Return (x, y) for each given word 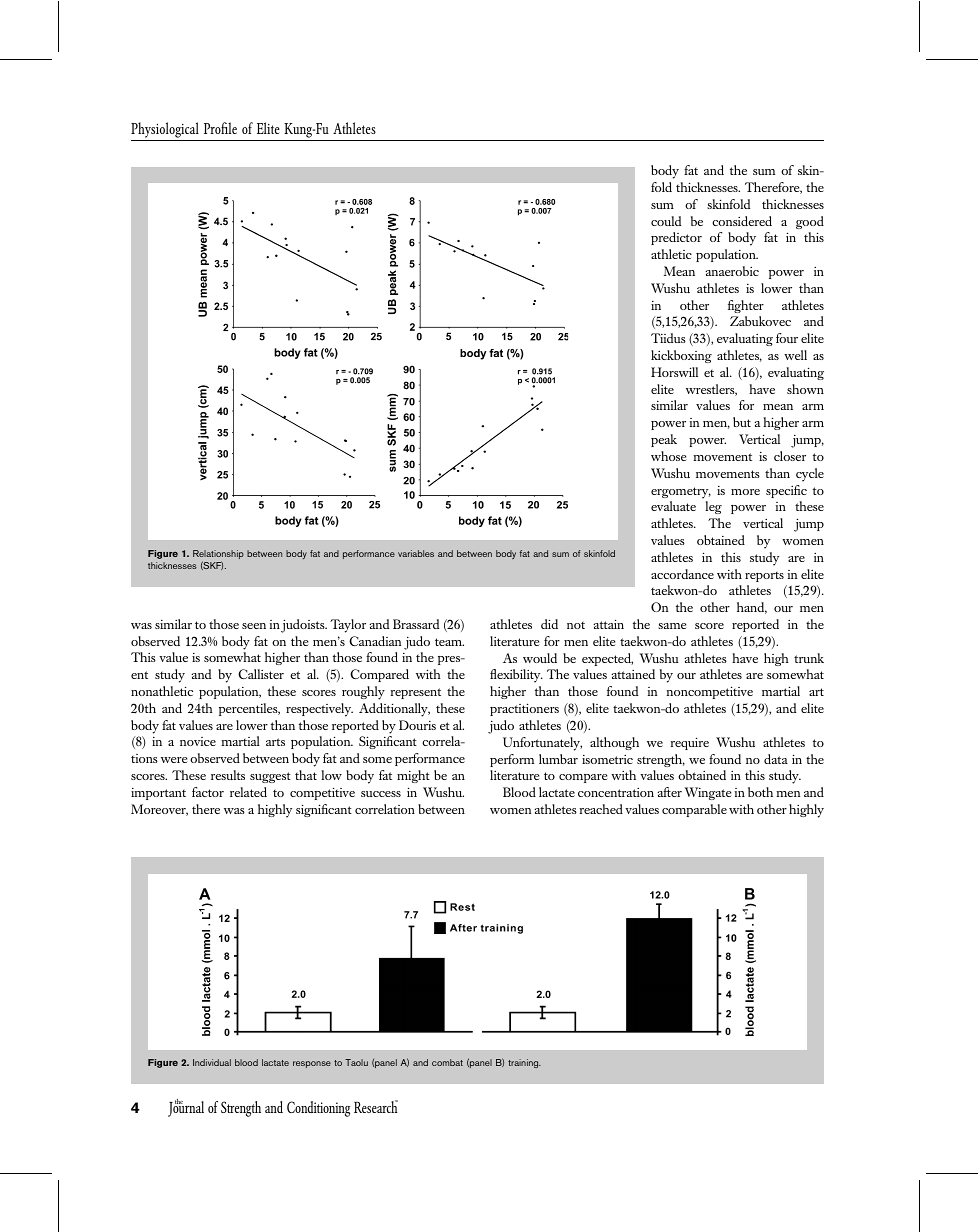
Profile (220, 128)
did (549, 624)
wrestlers (711, 390)
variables (416, 553)
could (666, 221)
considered (742, 221)
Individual (212, 1062)
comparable (694, 810)
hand (752, 608)
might (413, 776)
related (248, 792)
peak (664, 440)
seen (254, 626)
